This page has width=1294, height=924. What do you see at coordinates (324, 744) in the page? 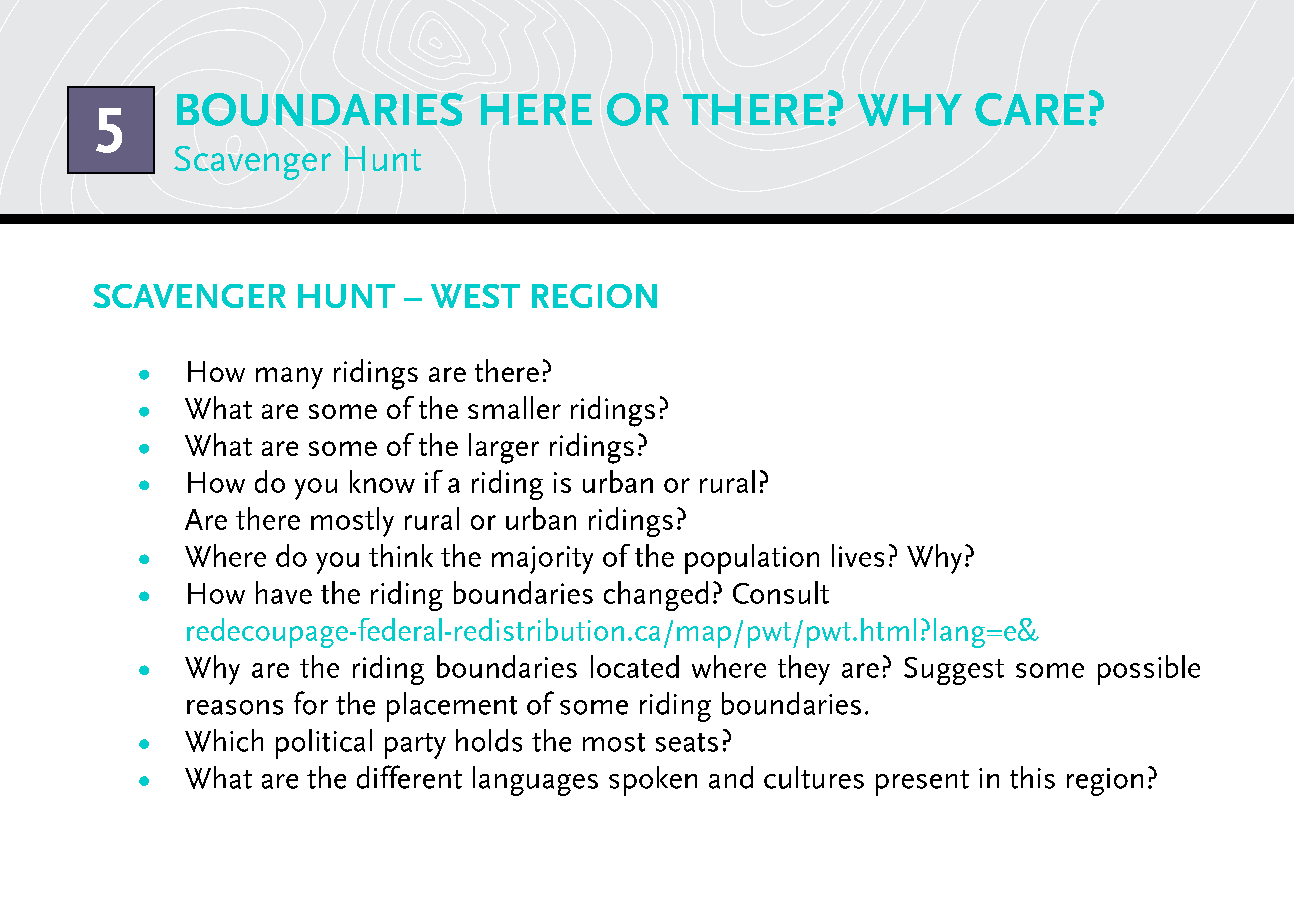
I see `political` at bounding box center [324, 744].
